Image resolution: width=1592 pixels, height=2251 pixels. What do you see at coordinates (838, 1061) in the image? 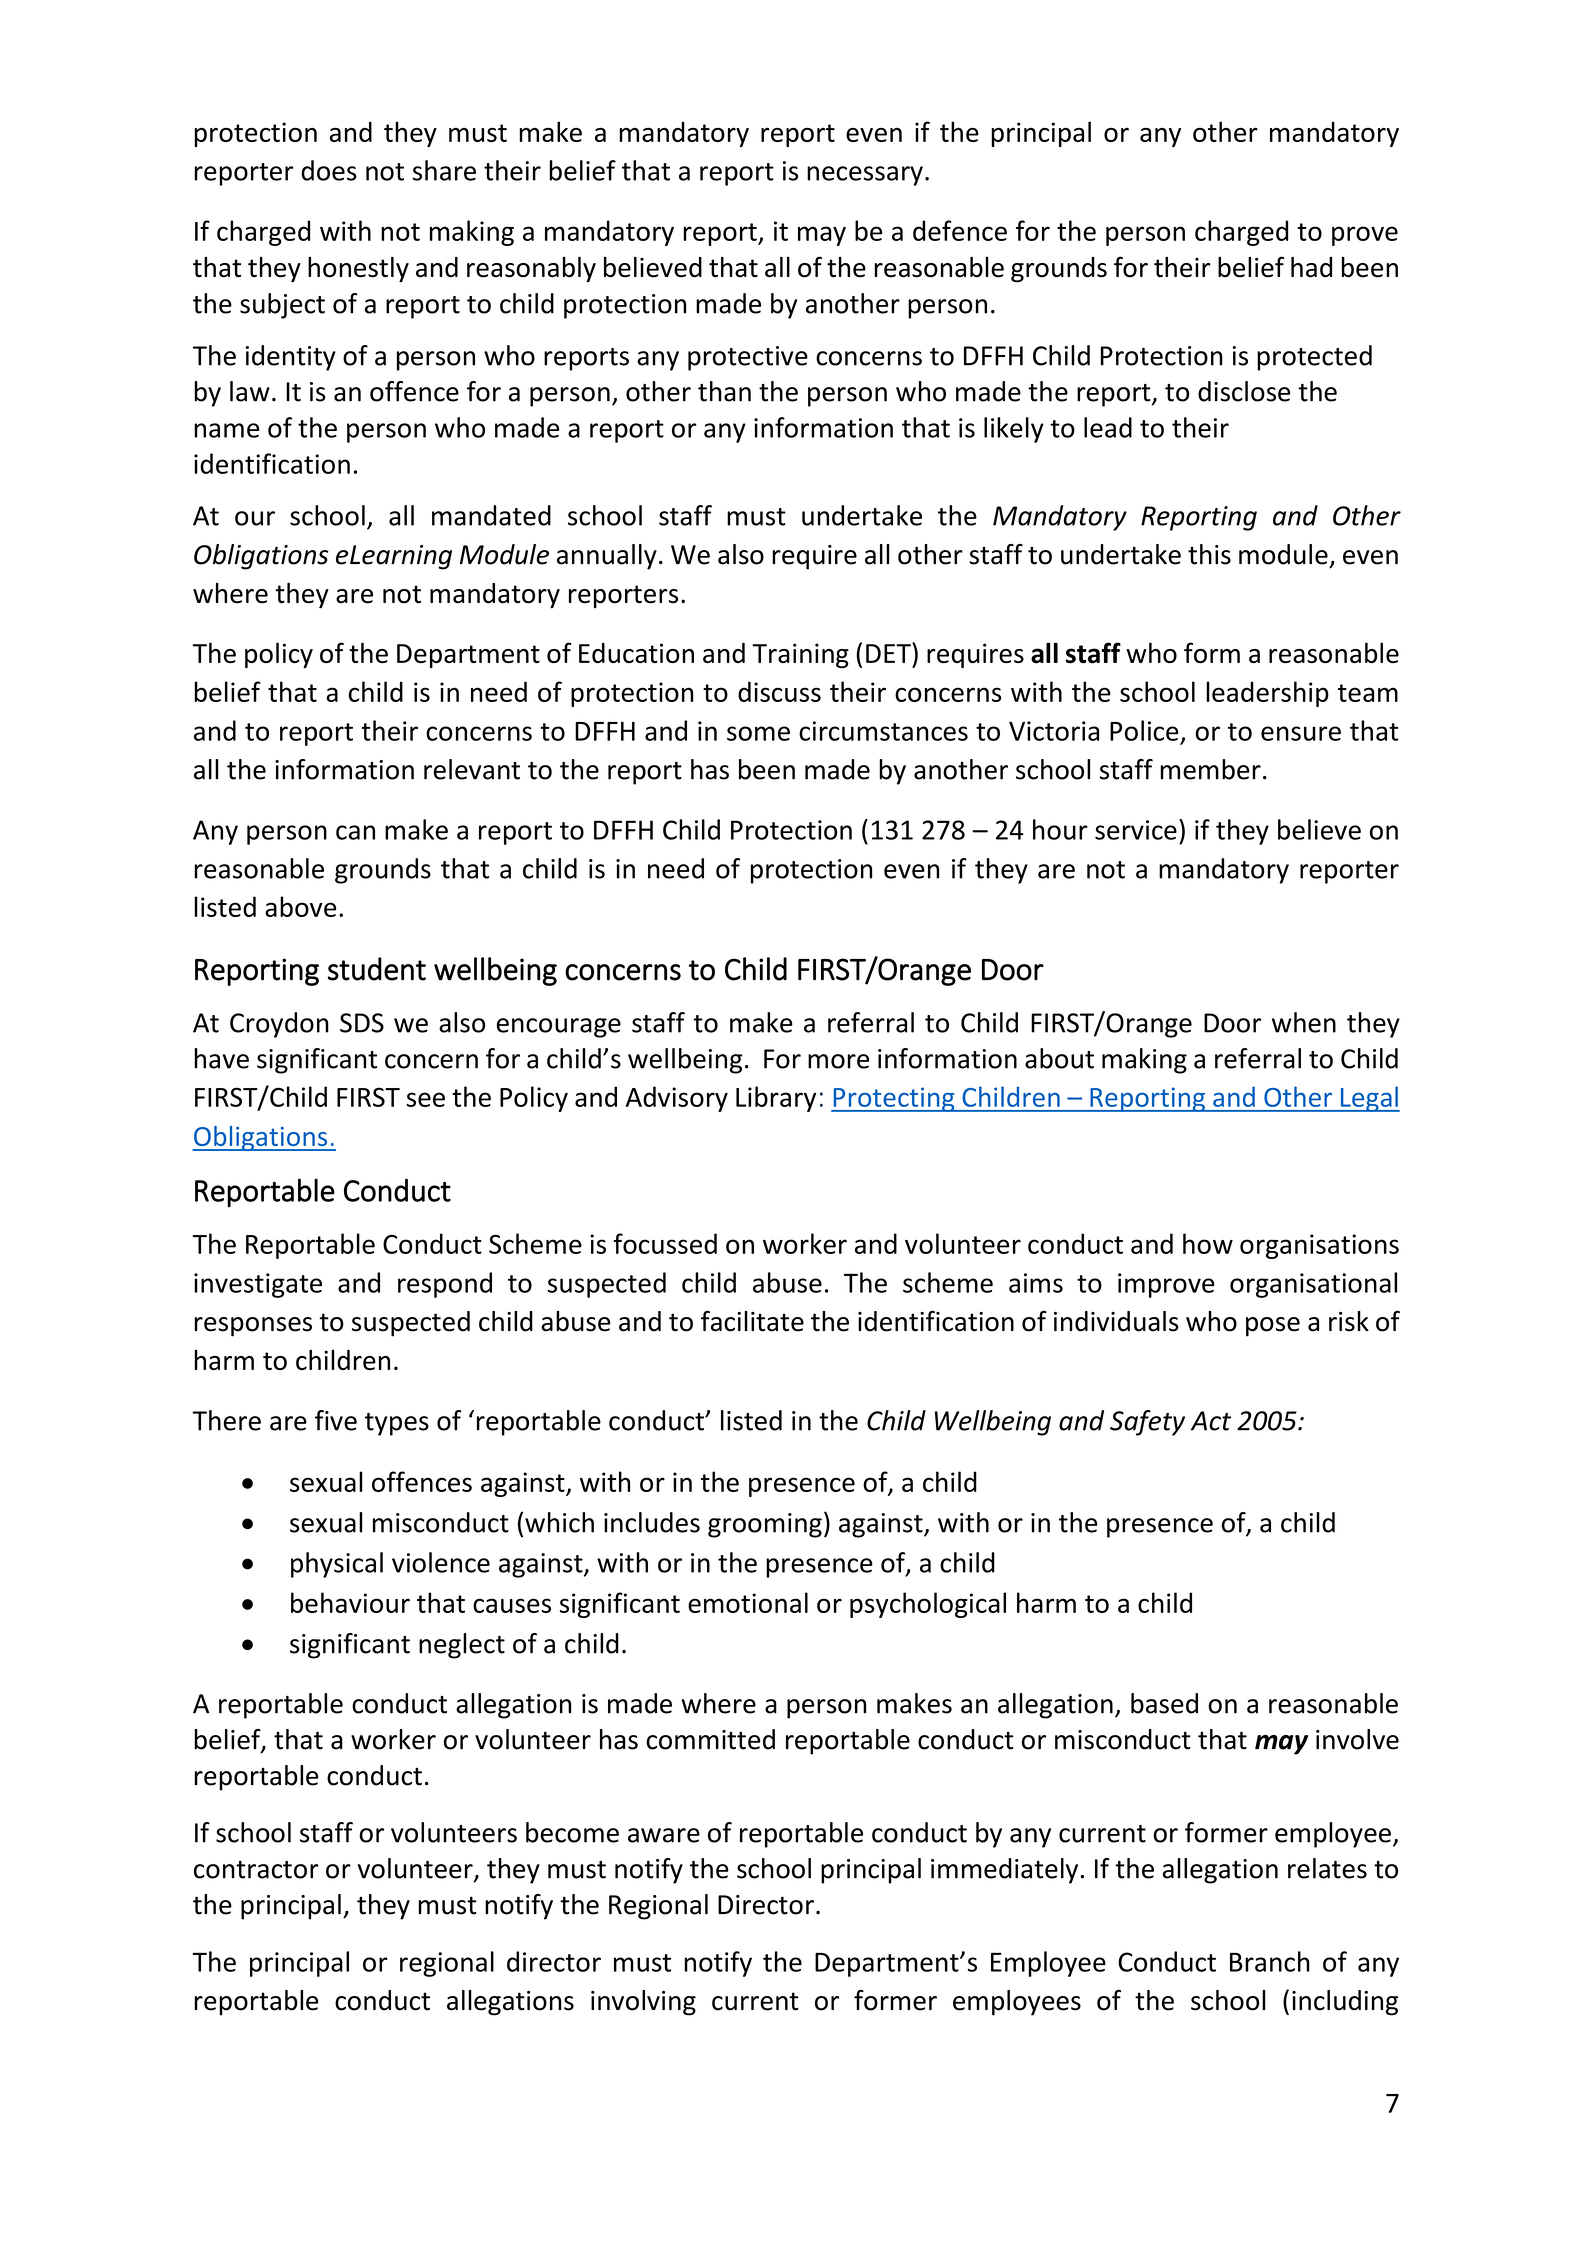
I see `more` at bounding box center [838, 1061].
